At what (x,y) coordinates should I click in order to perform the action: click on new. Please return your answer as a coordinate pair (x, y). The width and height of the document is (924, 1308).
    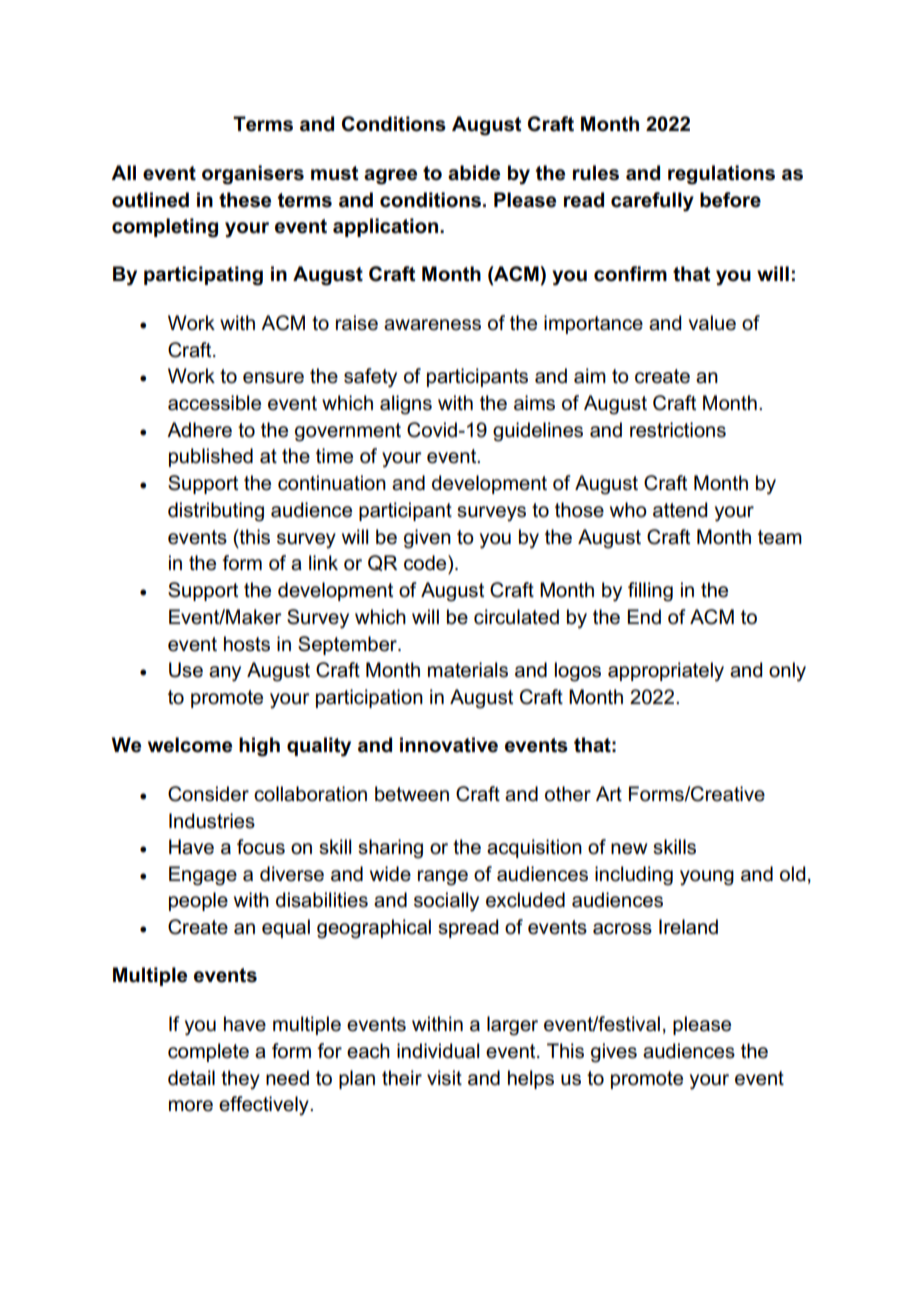
    Looking at the image, I should click on (629, 849).
